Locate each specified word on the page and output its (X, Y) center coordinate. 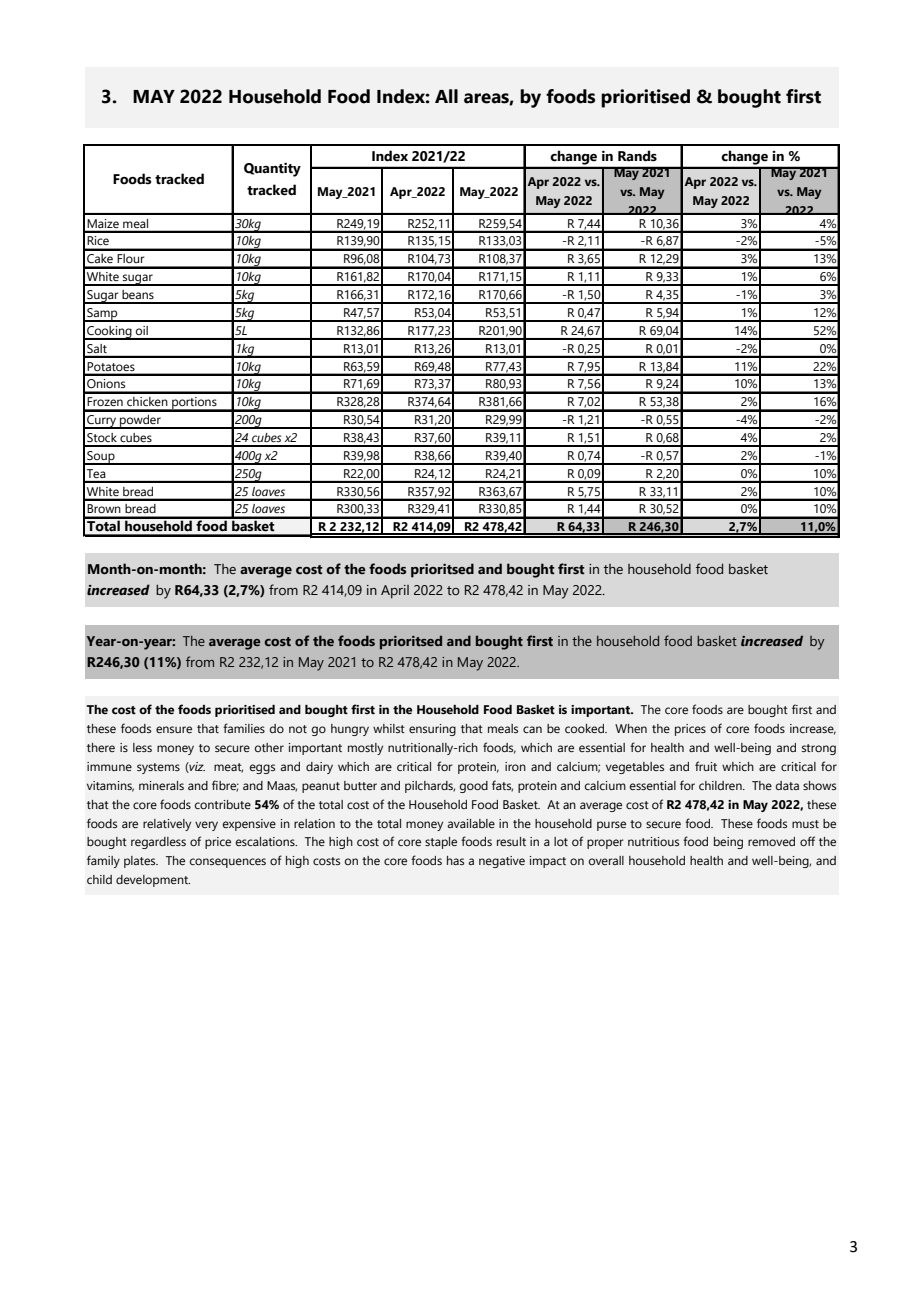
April (395, 592)
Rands (637, 156)
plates (141, 862)
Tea (96, 473)
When (631, 728)
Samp (102, 315)
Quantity (272, 169)
